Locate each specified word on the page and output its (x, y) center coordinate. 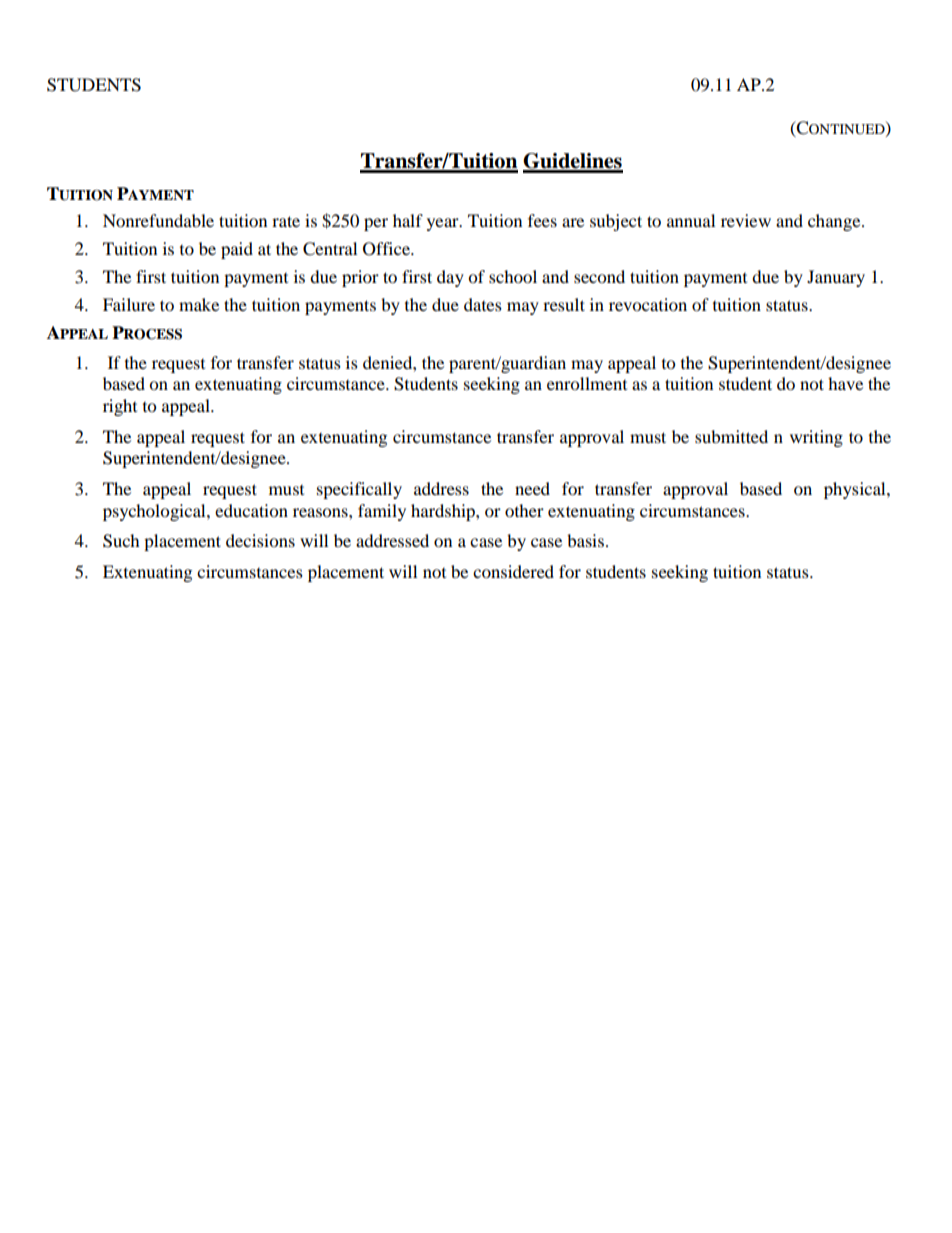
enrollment (587, 383)
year (444, 224)
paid (237, 250)
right (120, 407)
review (746, 220)
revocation (648, 304)
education (251, 510)
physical (856, 490)
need (532, 488)
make (199, 304)
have (845, 383)
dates (483, 304)
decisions (260, 540)
